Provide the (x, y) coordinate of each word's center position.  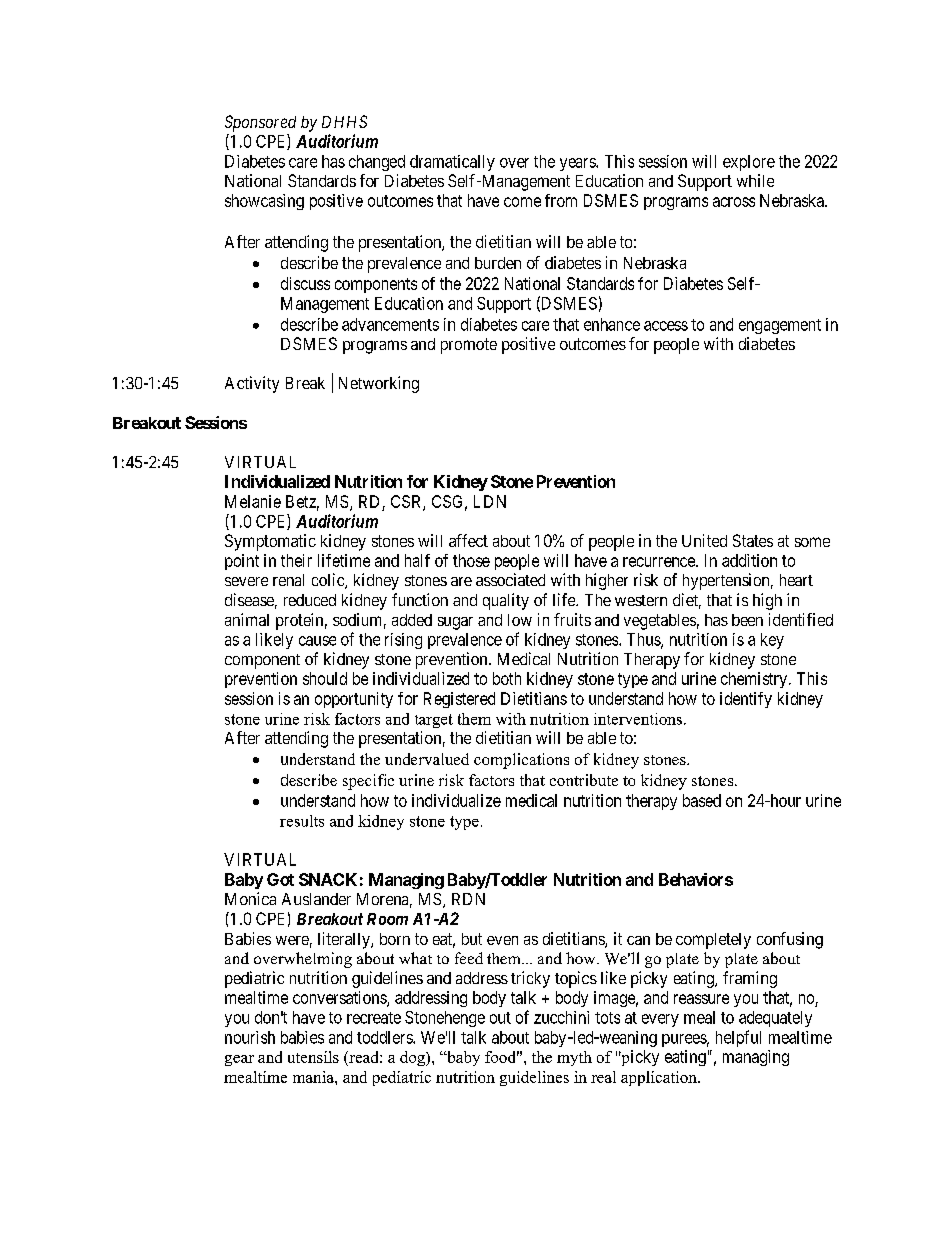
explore (749, 163)
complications (521, 761)
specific (368, 782)
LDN (490, 501)
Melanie (253, 501)
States (753, 540)
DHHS (344, 121)
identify (746, 700)
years (578, 164)
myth (574, 1058)
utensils (313, 1057)
